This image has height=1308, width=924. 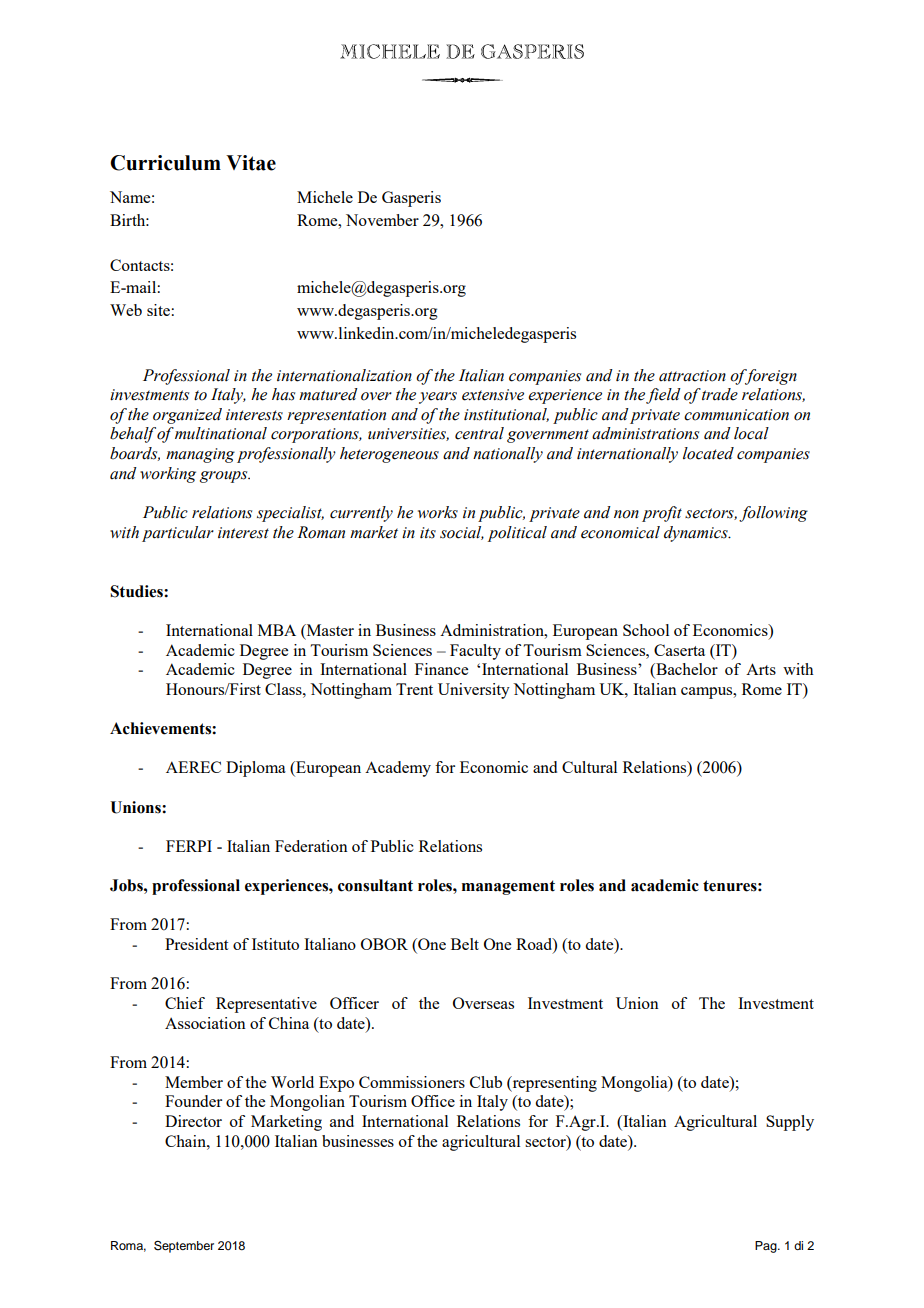 I want to click on located, so click(x=708, y=453).
